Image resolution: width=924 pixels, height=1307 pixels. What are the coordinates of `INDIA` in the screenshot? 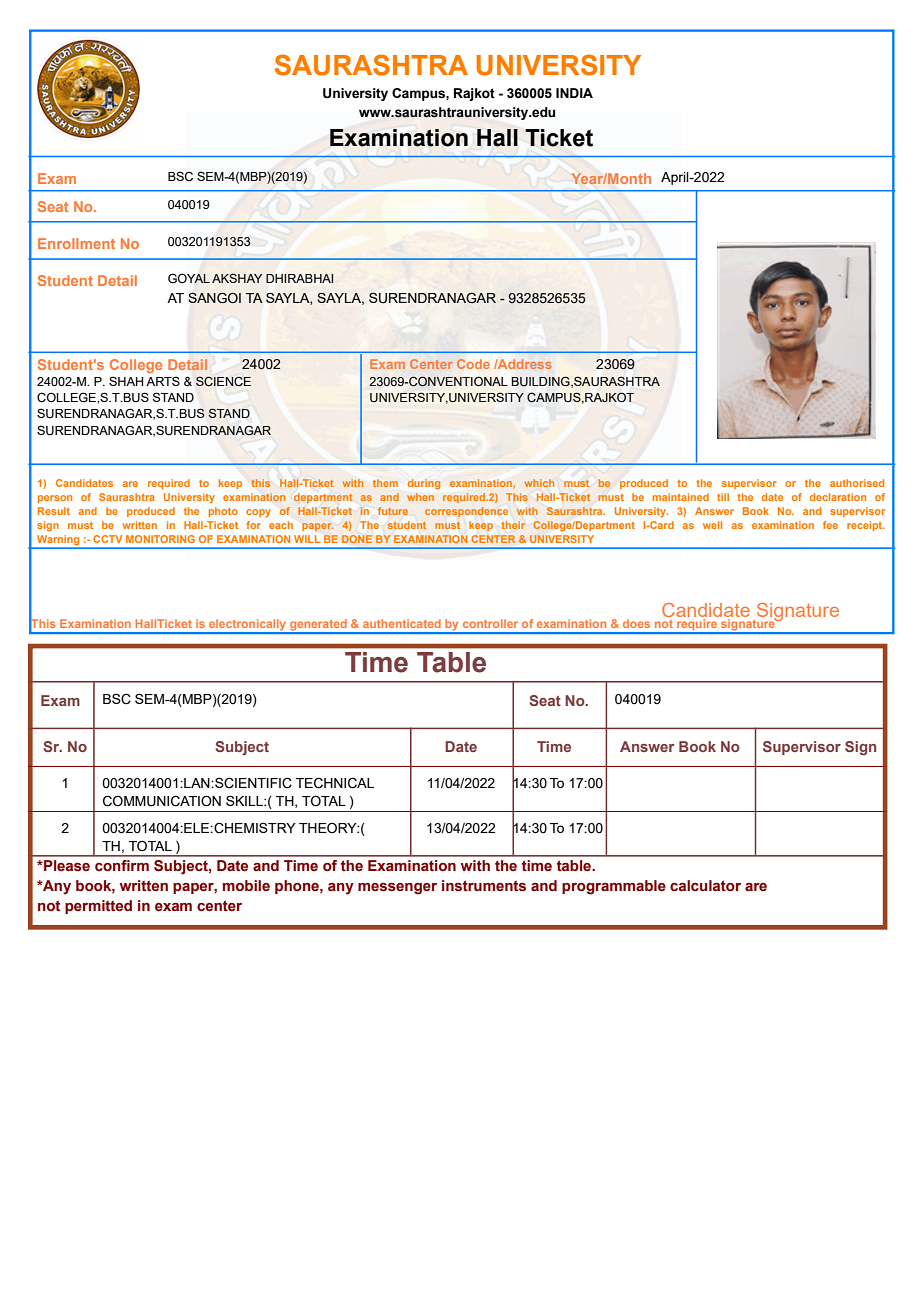 It's located at (574, 93).
